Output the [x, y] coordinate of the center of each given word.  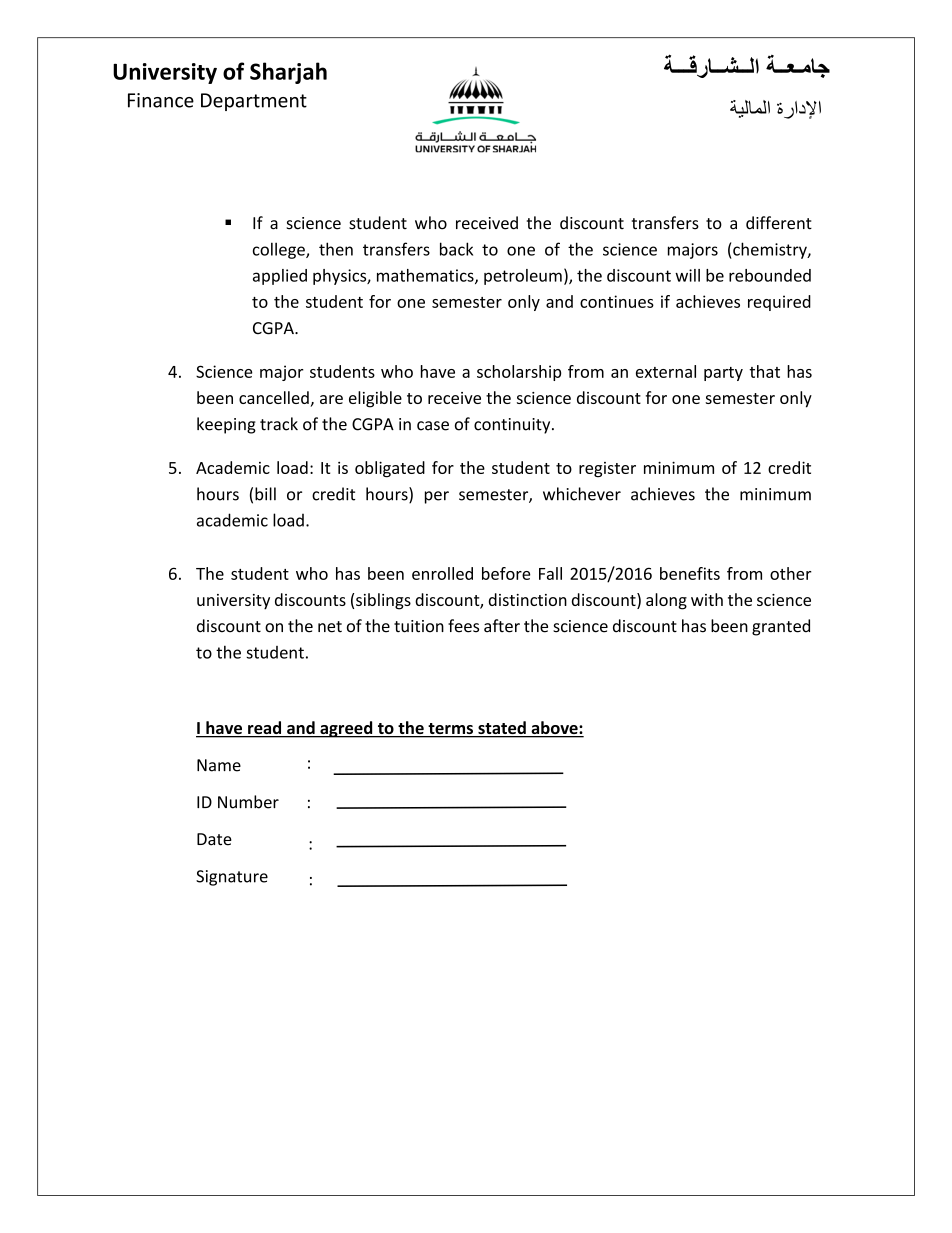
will [687, 275]
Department [254, 102]
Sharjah [288, 73]
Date [214, 839]
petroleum [523, 277]
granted [781, 627]
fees [463, 626]
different [779, 223]
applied [280, 277]
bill [265, 494]
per [437, 497]
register [607, 469]
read [265, 729]
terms [450, 730]
